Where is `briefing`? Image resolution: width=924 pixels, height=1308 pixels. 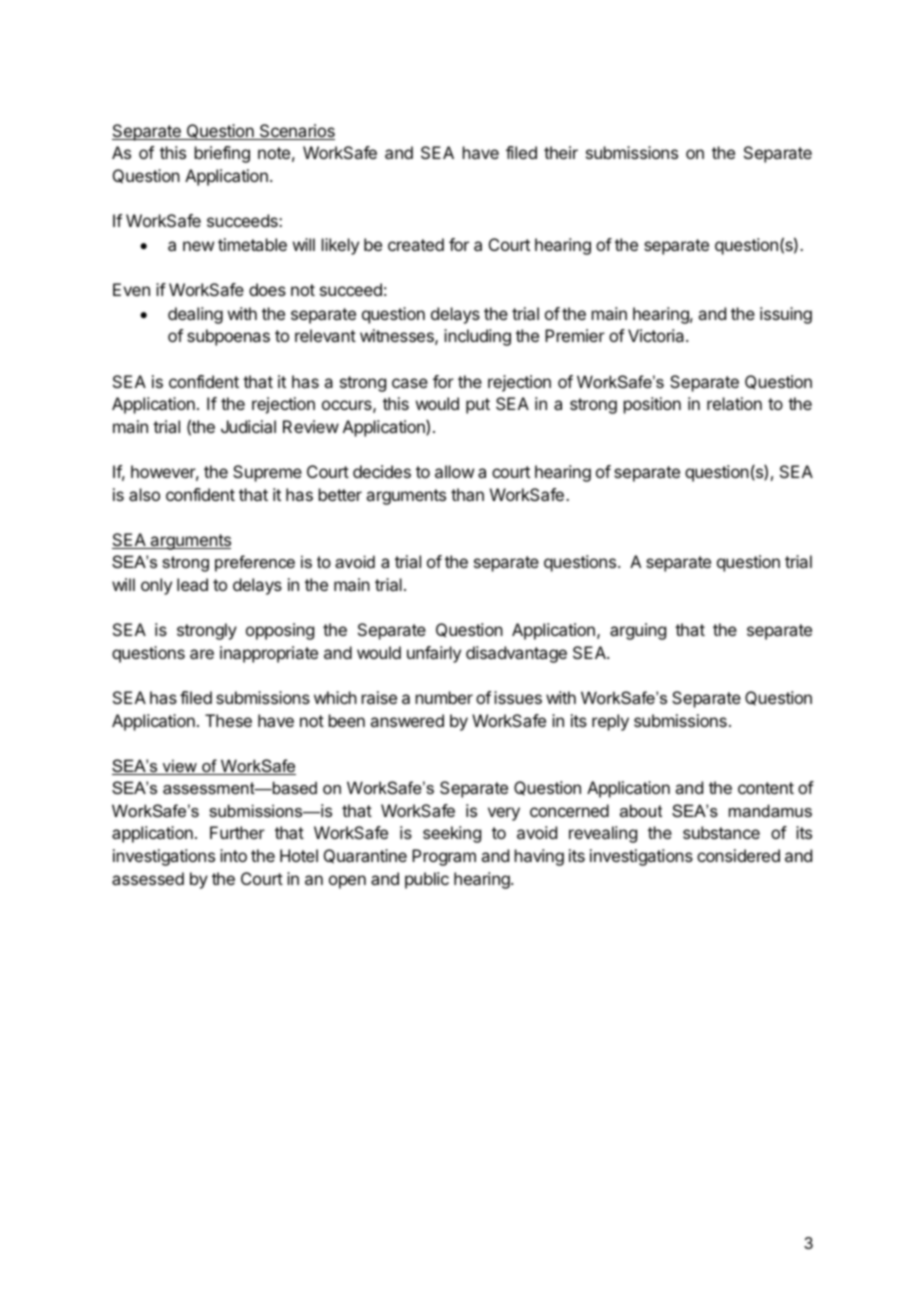 briefing is located at coordinates (222, 154).
